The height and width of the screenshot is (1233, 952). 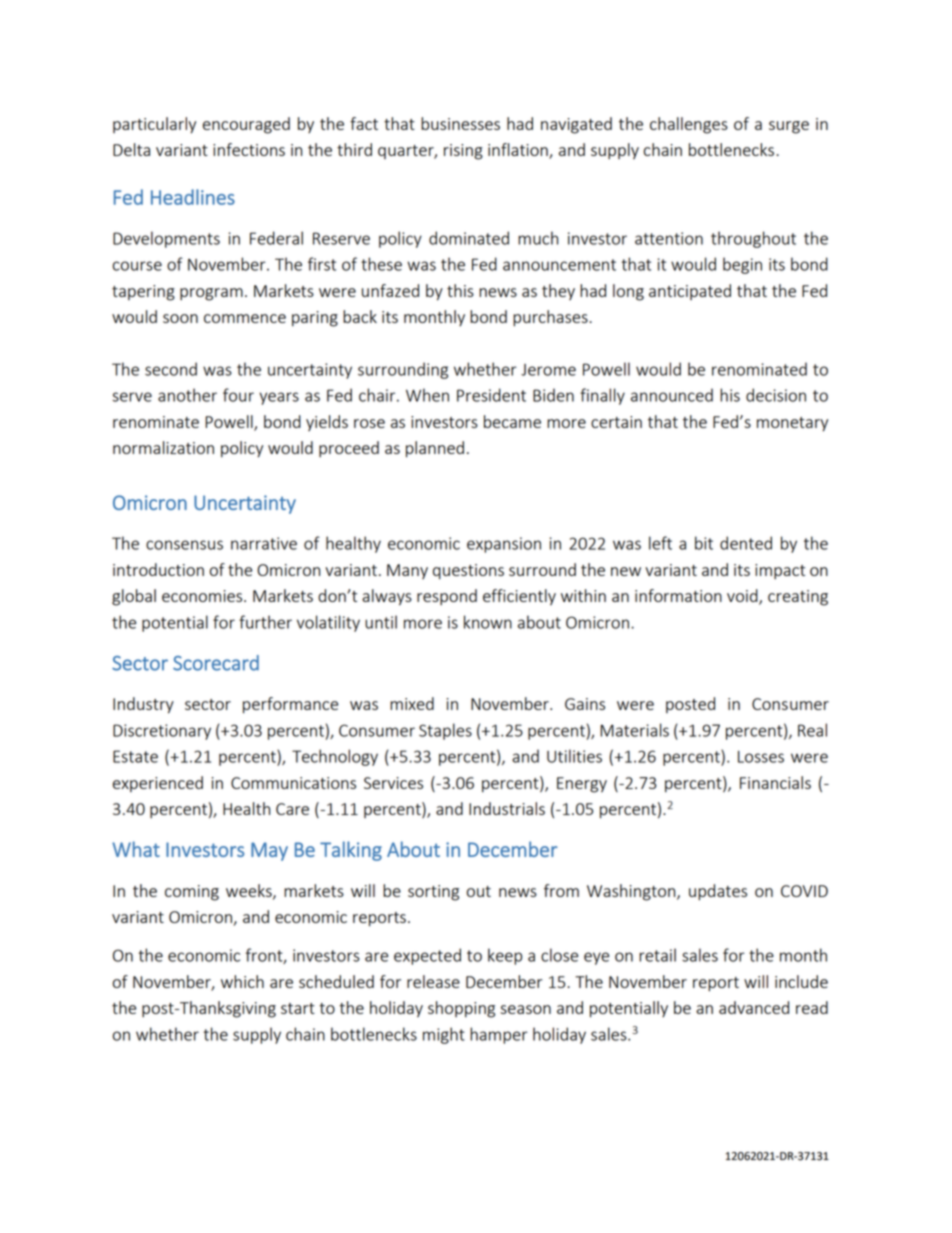 I want to click on normalization, so click(x=163, y=447).
